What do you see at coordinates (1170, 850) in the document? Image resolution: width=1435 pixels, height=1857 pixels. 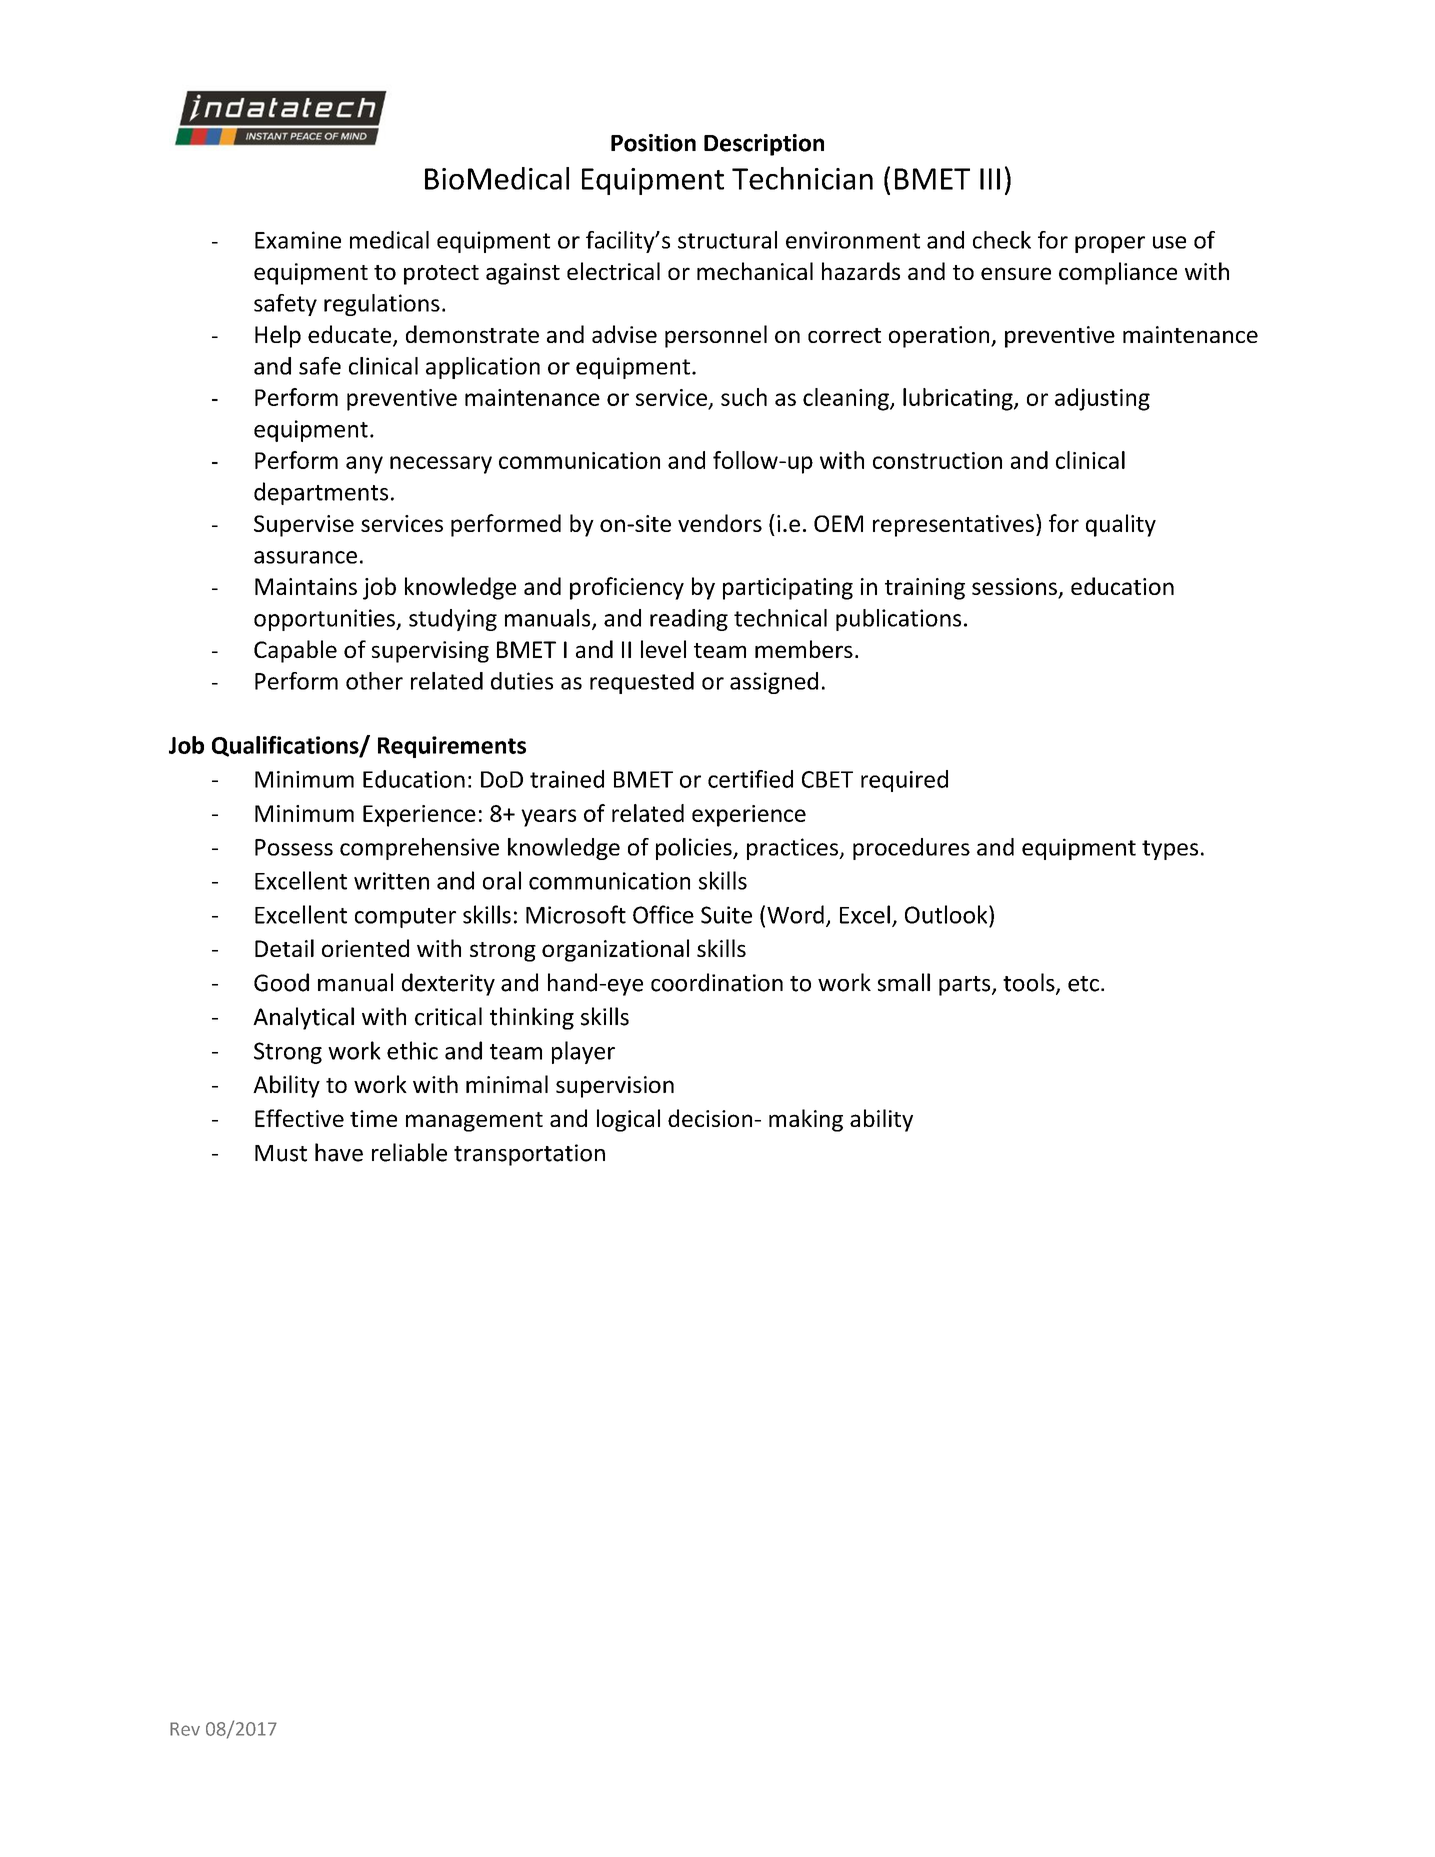 I see `types` at bounding box center [1170, 850].
